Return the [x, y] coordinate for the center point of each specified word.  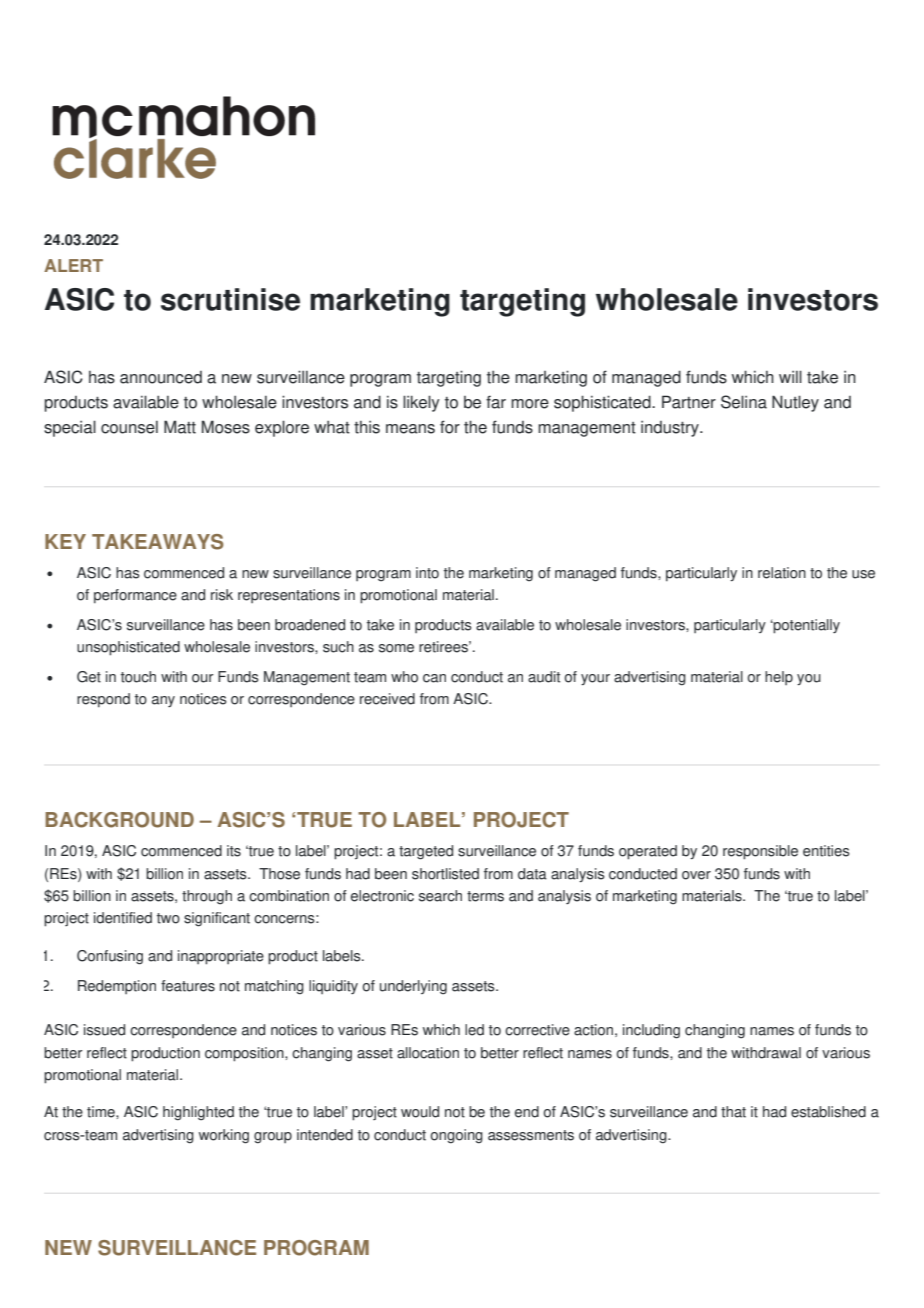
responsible [760, 852]
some [396, 648]
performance [135, 596]
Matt [180, 427]
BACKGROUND [119, 820]
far [496, 402]
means [410, 429]
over [696, 875]
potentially [806, 626]
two [168, 918]
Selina [744, 402]
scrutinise [230, 299]
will [790, 376]
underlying [413, 987]
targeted [426, 852]
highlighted [198, 1113]
